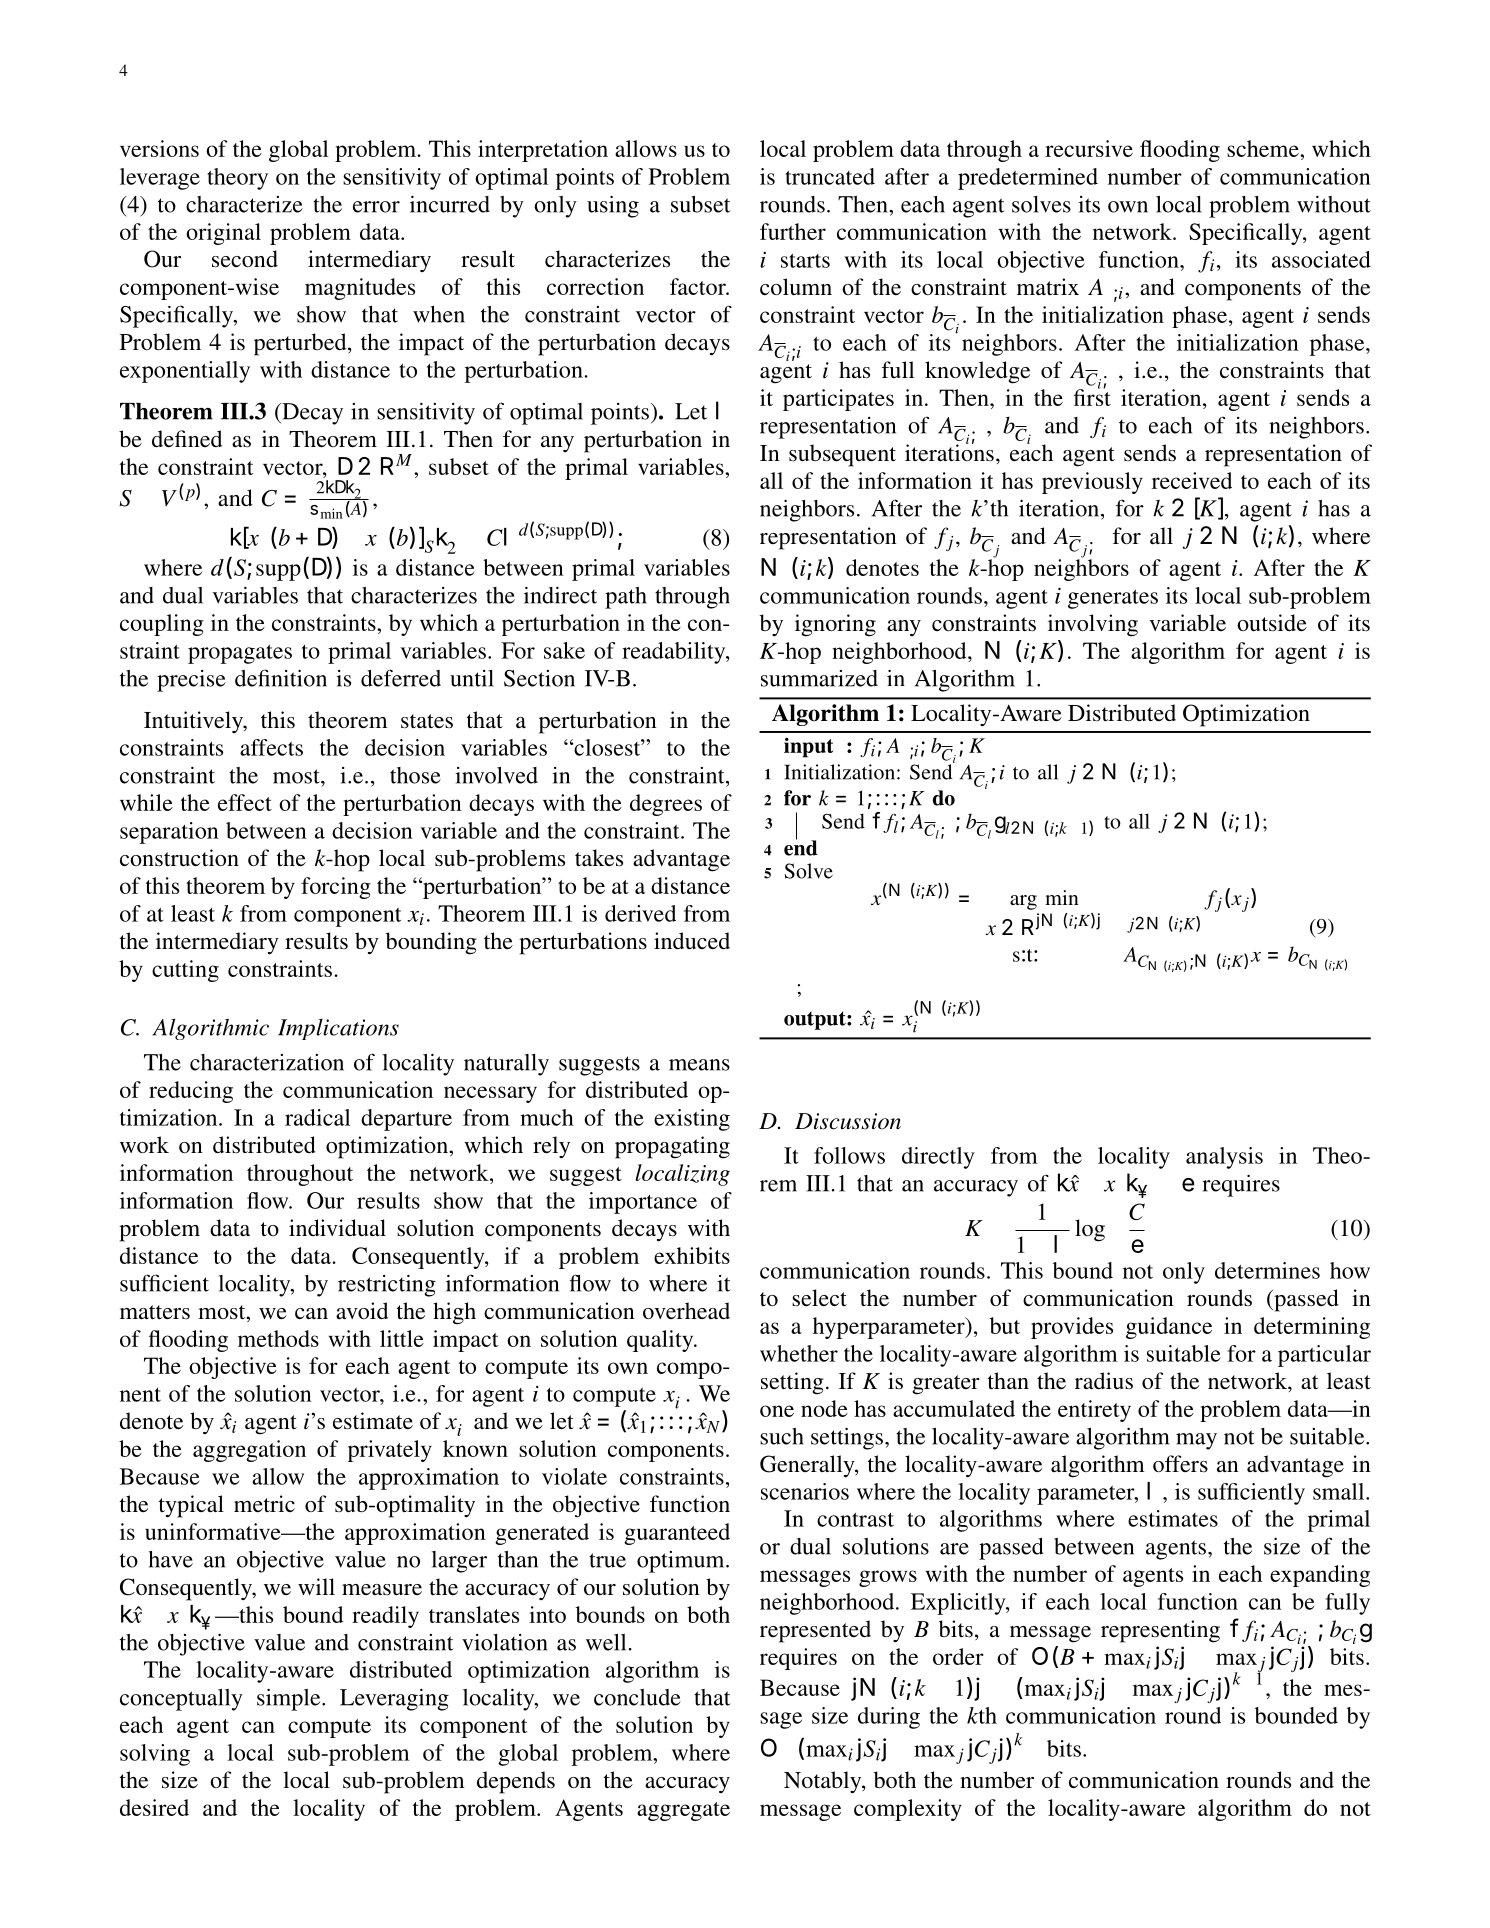 The image size is (1490, 1928). I want to click on input, so click(809, 747).
